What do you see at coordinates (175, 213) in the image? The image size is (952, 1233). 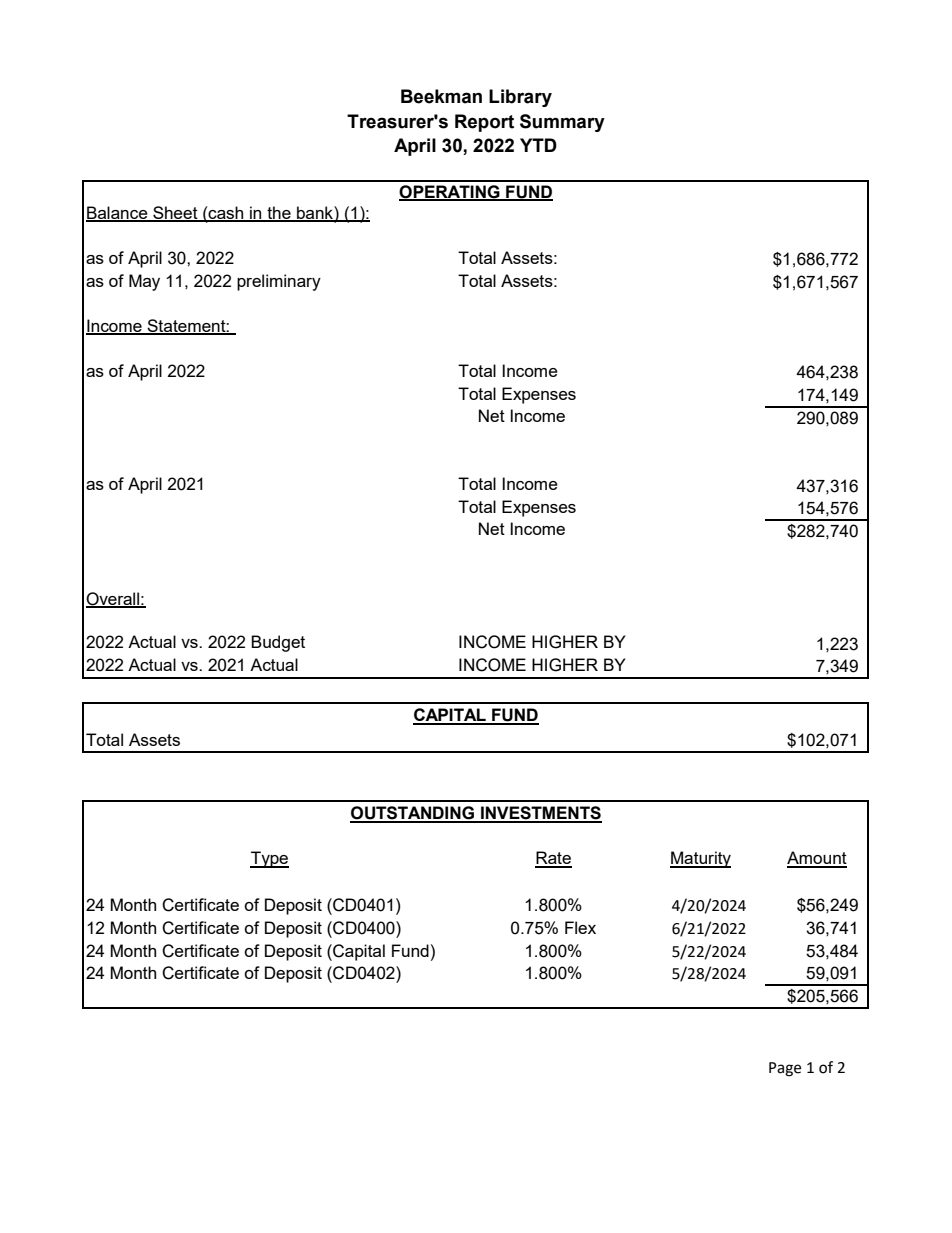 I see `Sheet` at bounding box center [175, 213].
